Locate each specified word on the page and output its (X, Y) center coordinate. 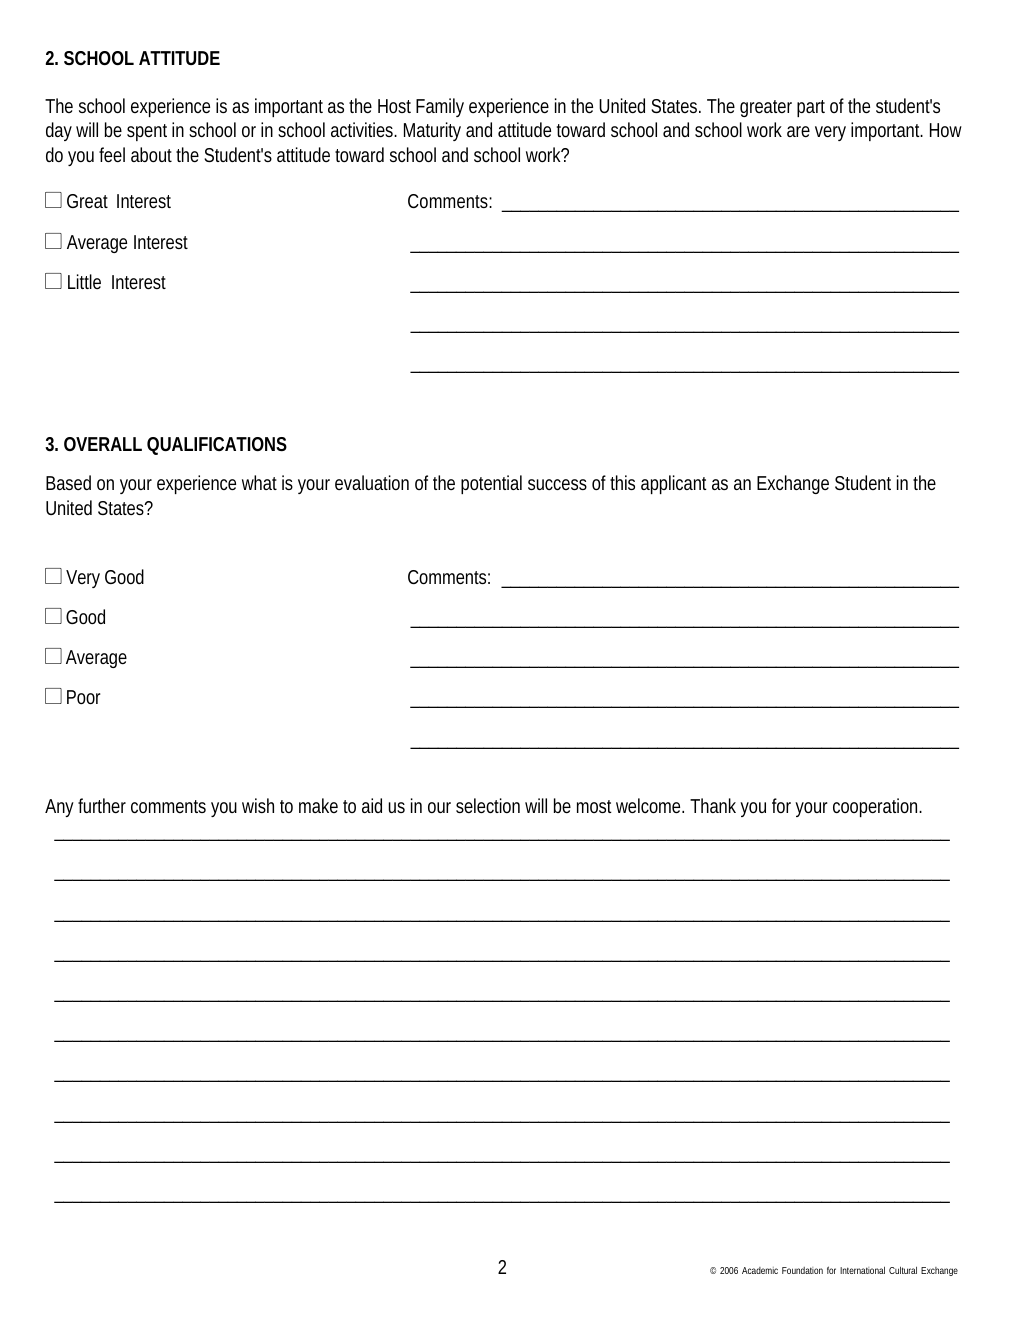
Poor (84, 697)
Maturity (432, 131)
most (594, 806)
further (102, 805)
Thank (713, 805)
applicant (674, 484)
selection (488, 805)
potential (491, 484)
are (798, 131)
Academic (760, 1270)
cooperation (876, 807)
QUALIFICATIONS (217, 445)
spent (147, 132)
